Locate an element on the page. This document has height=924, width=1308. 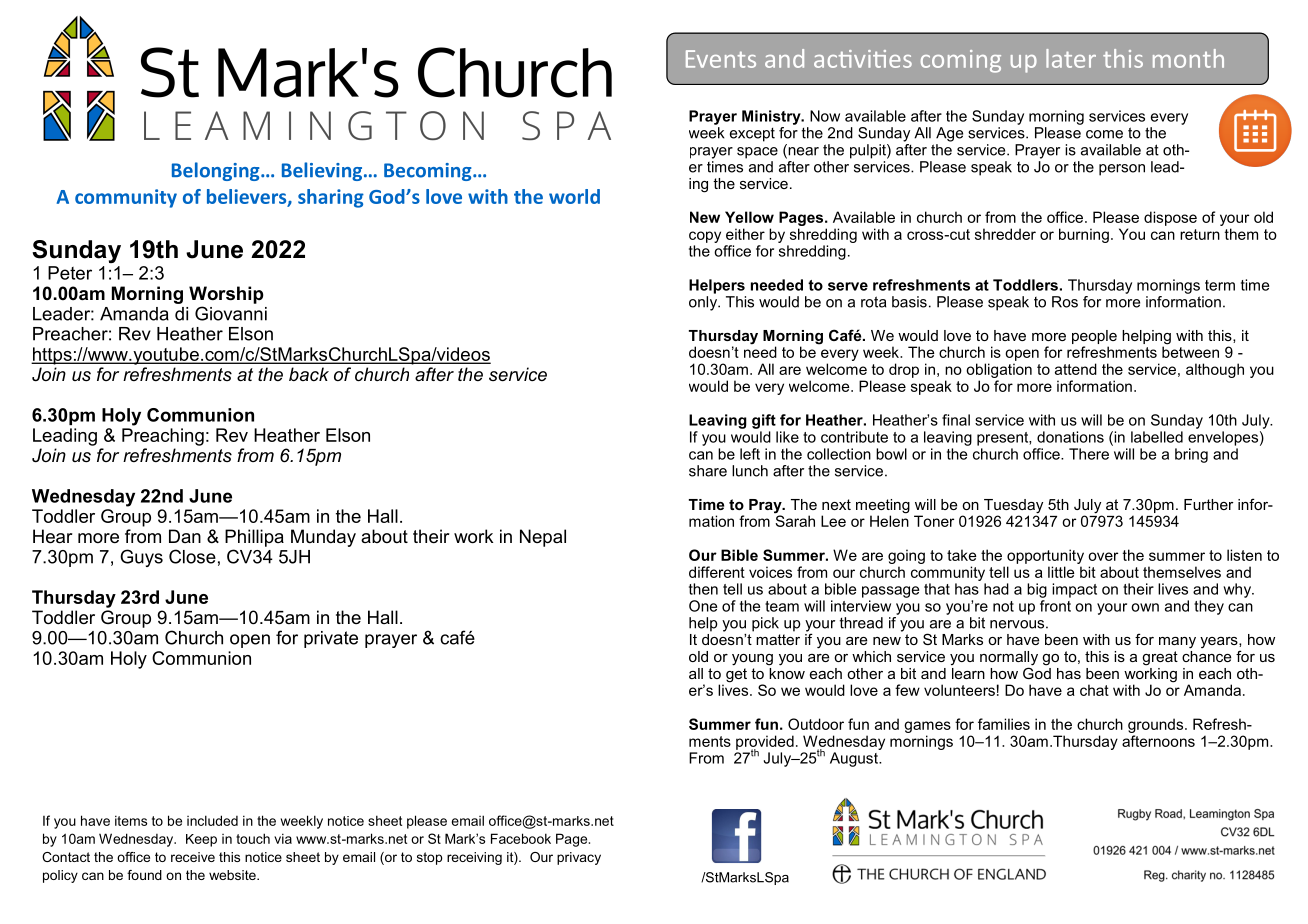
later is located at coordinates (1071, 58).
